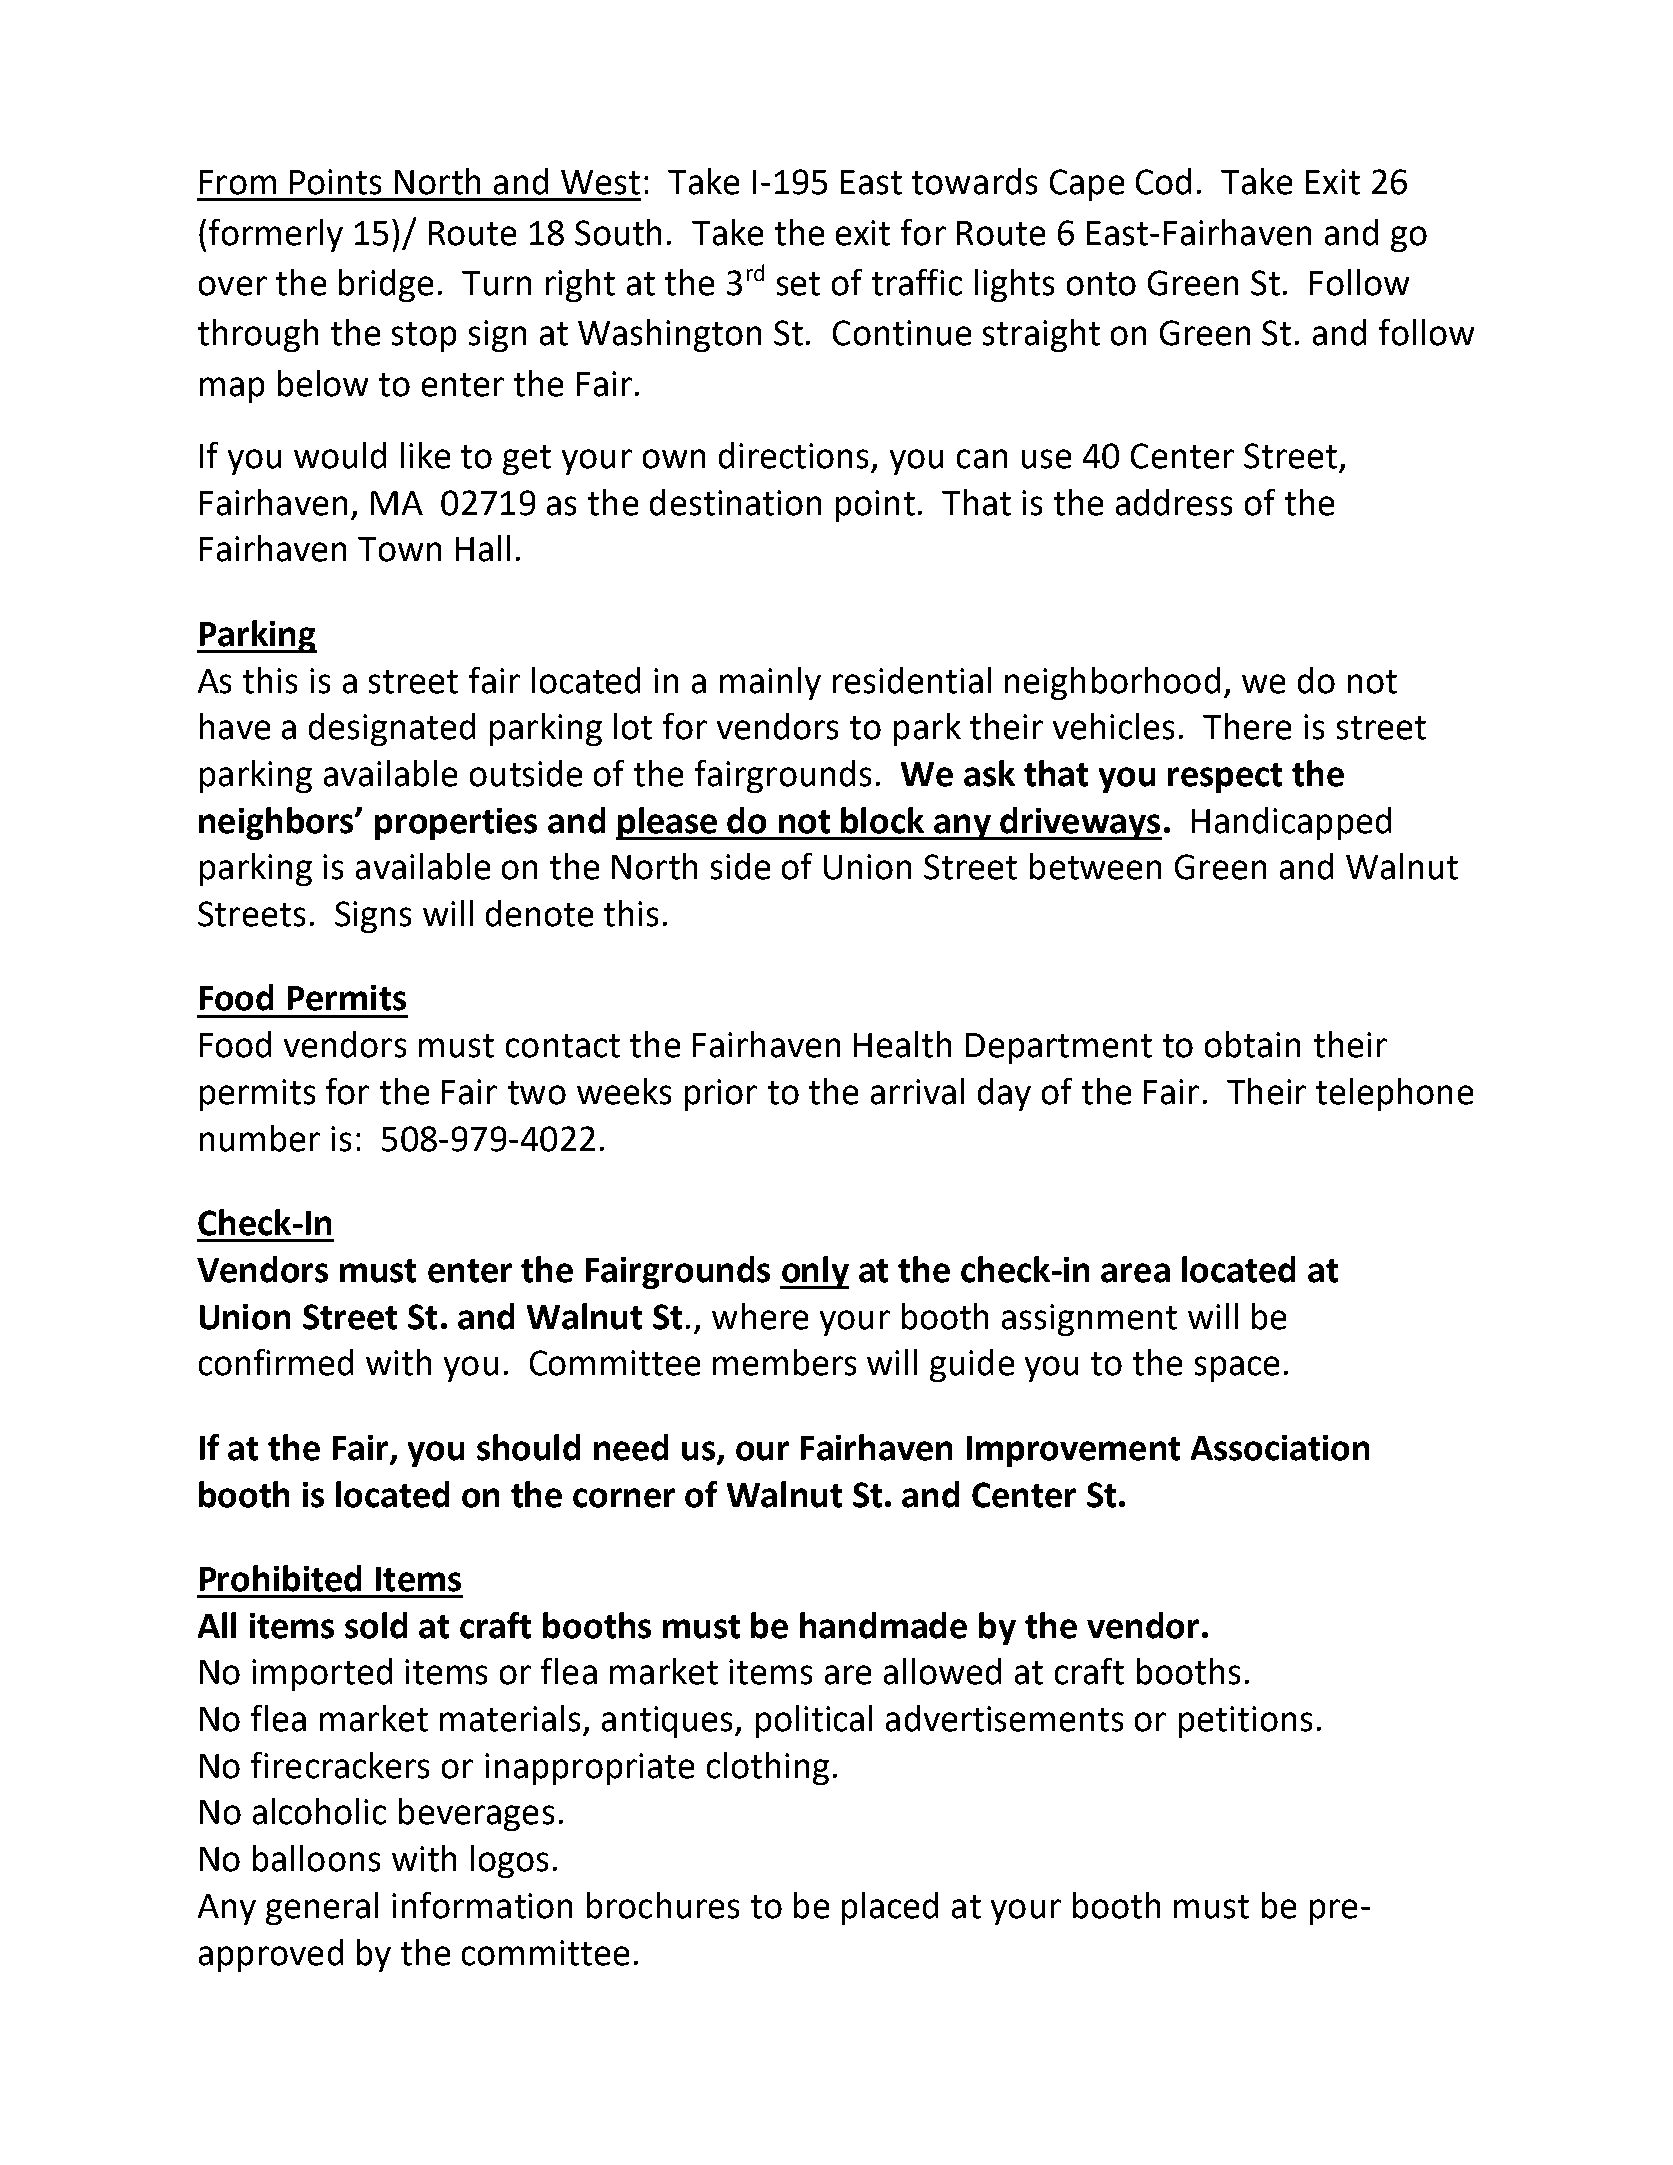 The image size is (1673, 2165). What do you see at coordinates (1174, 502) in the page?
I see `address` at bounding box center [1174, 502].
